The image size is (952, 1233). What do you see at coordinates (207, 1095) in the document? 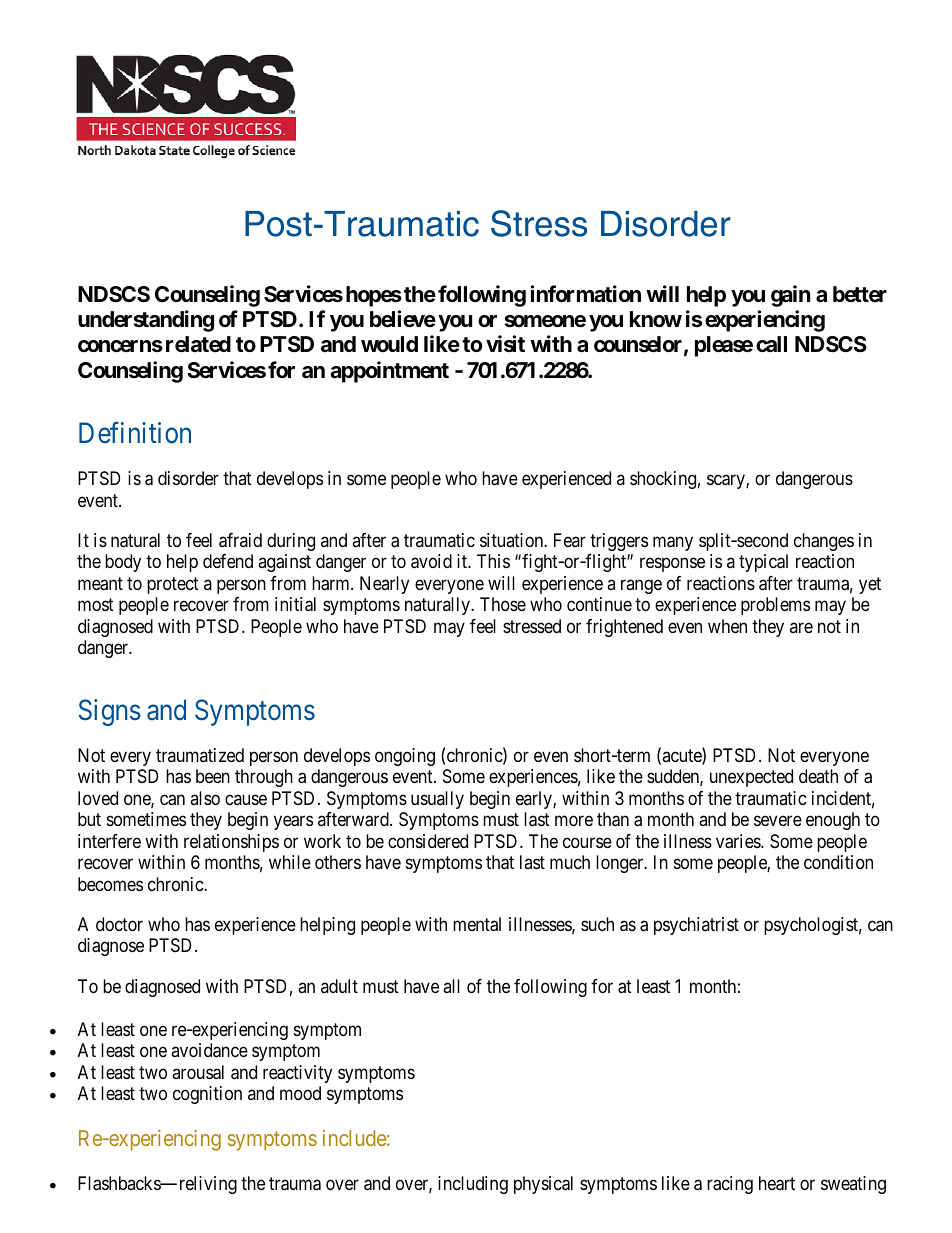
I see `cognition` at bounding box center [207, 1095].
